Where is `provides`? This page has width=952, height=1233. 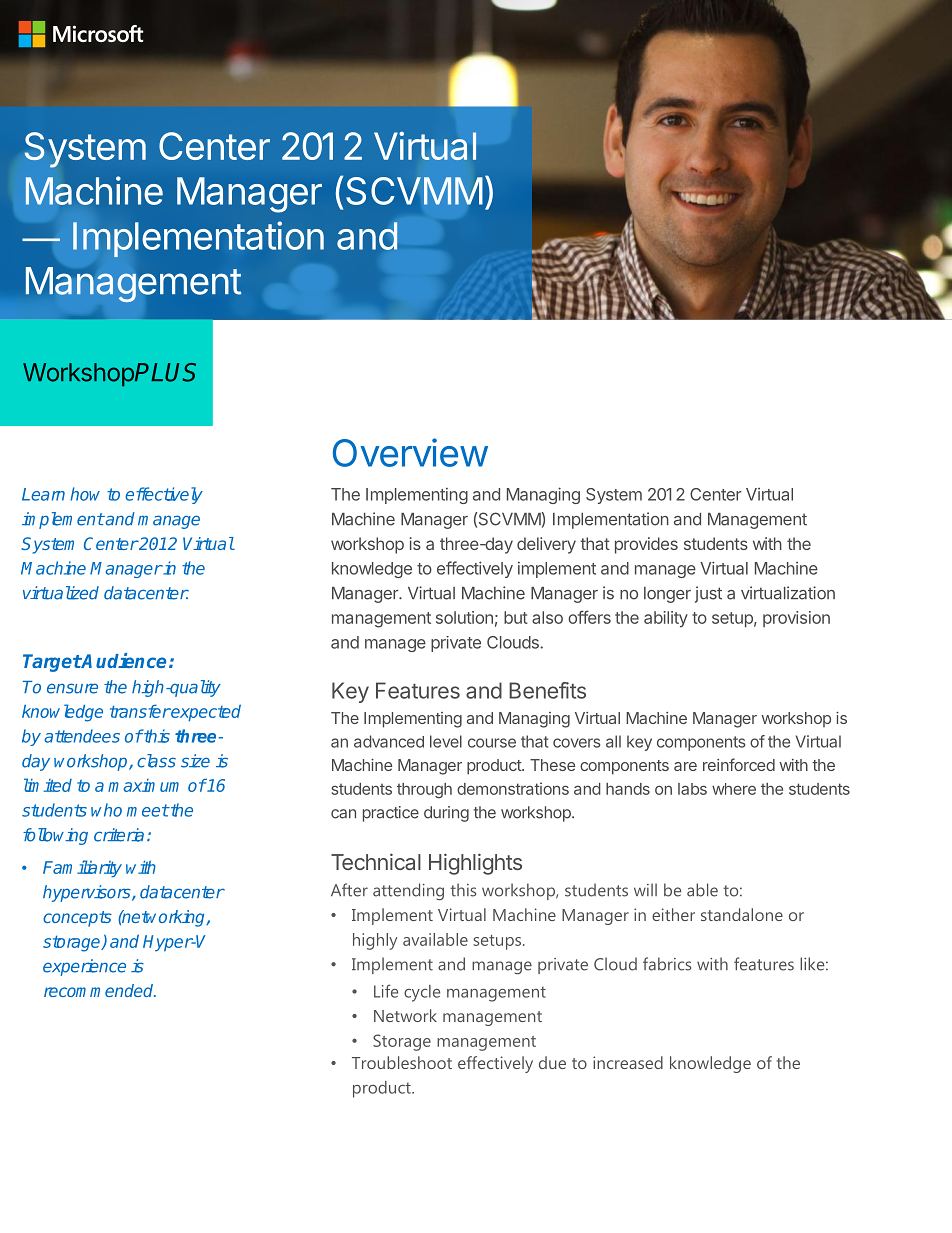
provides is located at coordinates (646, 545).
